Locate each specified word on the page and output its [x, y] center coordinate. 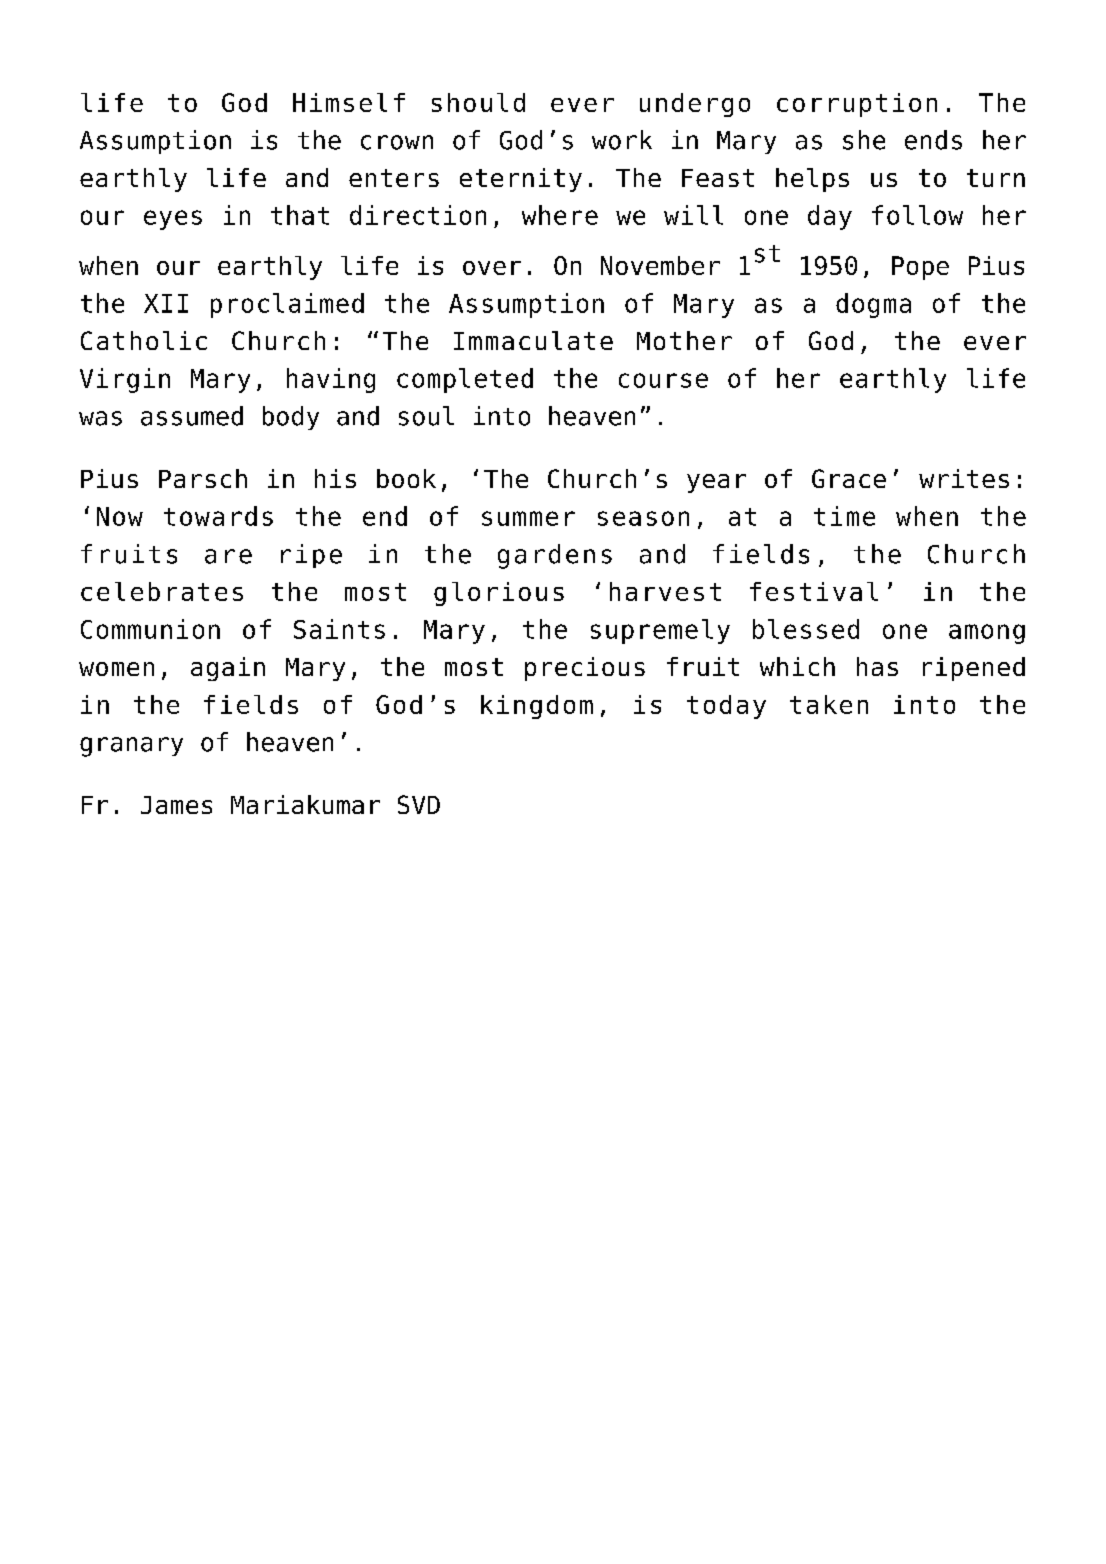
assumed [192, 416]
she [864, 140]
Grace [849, 478]
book [406, 478]
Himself [349, 102]
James [176, 805]
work [622, 140]
